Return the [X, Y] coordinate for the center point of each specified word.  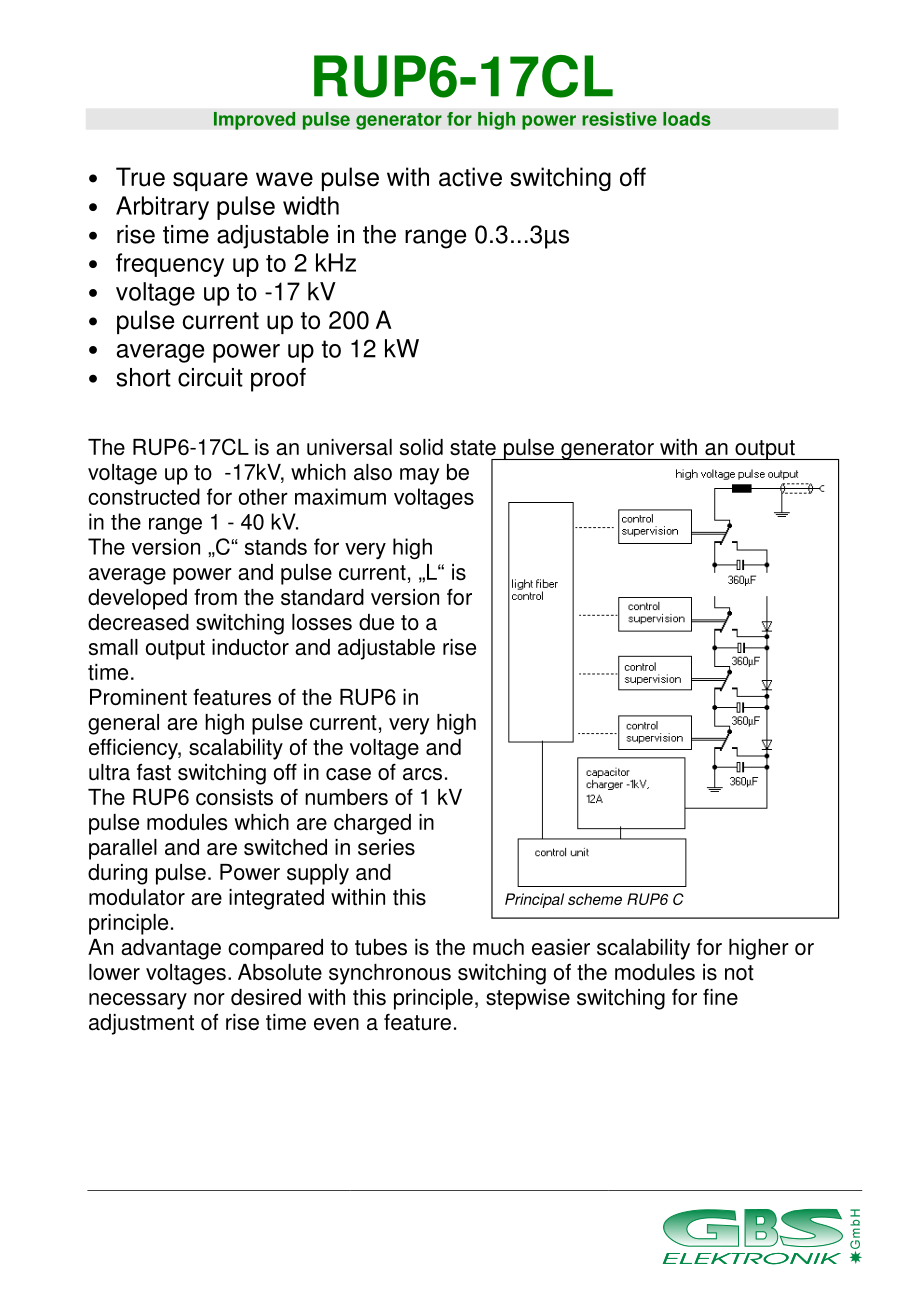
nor [209, 999]
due [376, 622]
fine [720, 997]
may [420, 476]
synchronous [390, 974]
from [215, 597]
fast [154, 772]
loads [687, 119]
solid [421, 447]
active [470, 177]
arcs [422, 774]
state [473, 448]
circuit [210, 377]
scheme [595, 899]
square [210, 181]
